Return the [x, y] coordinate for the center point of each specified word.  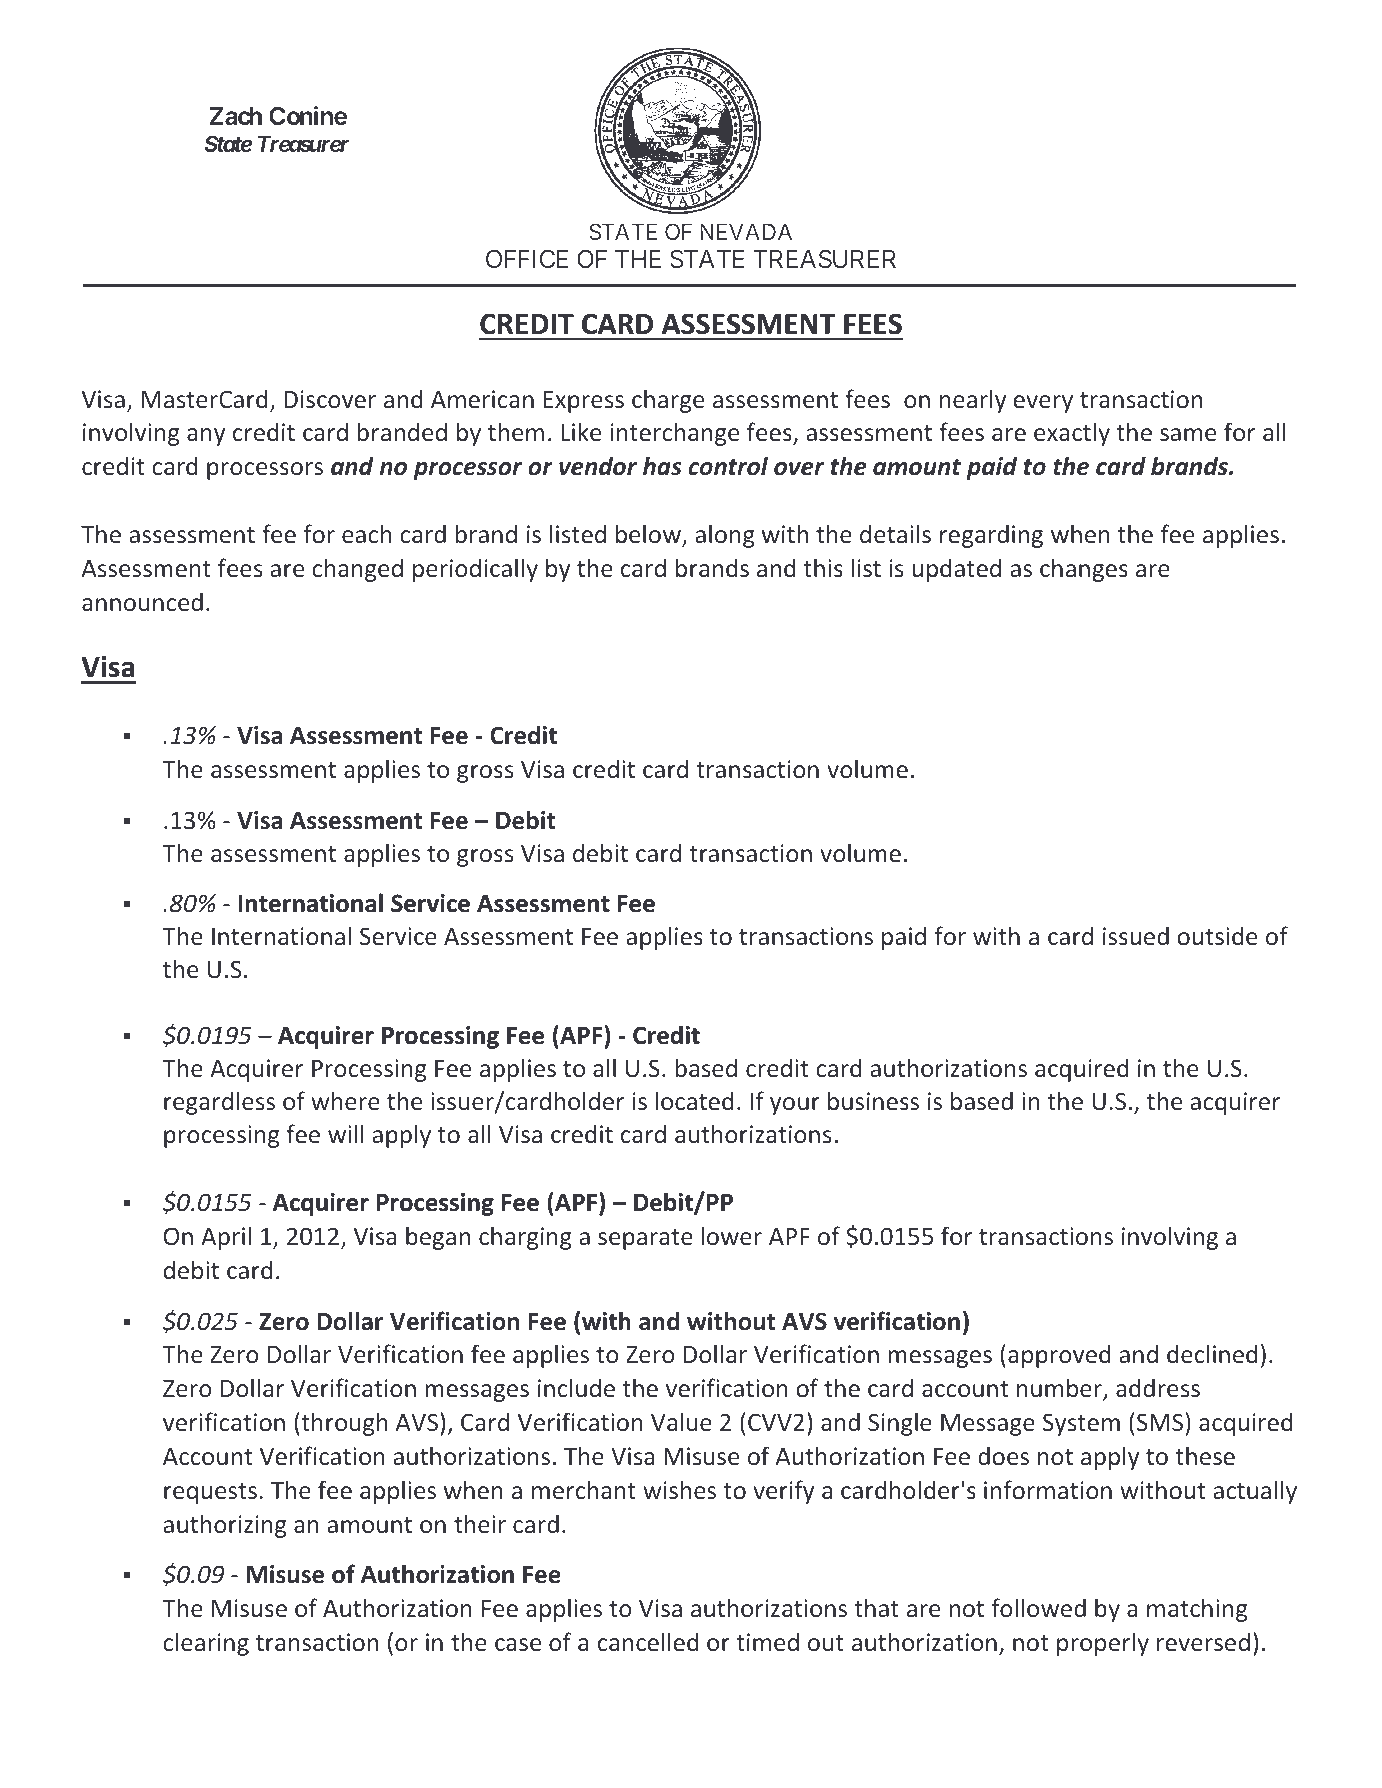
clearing [206, 1644]
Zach [235, 116]
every [1043, 404]
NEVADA [746, 231]
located [694, 1100]
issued [1136, 935]
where [345, 1100]
